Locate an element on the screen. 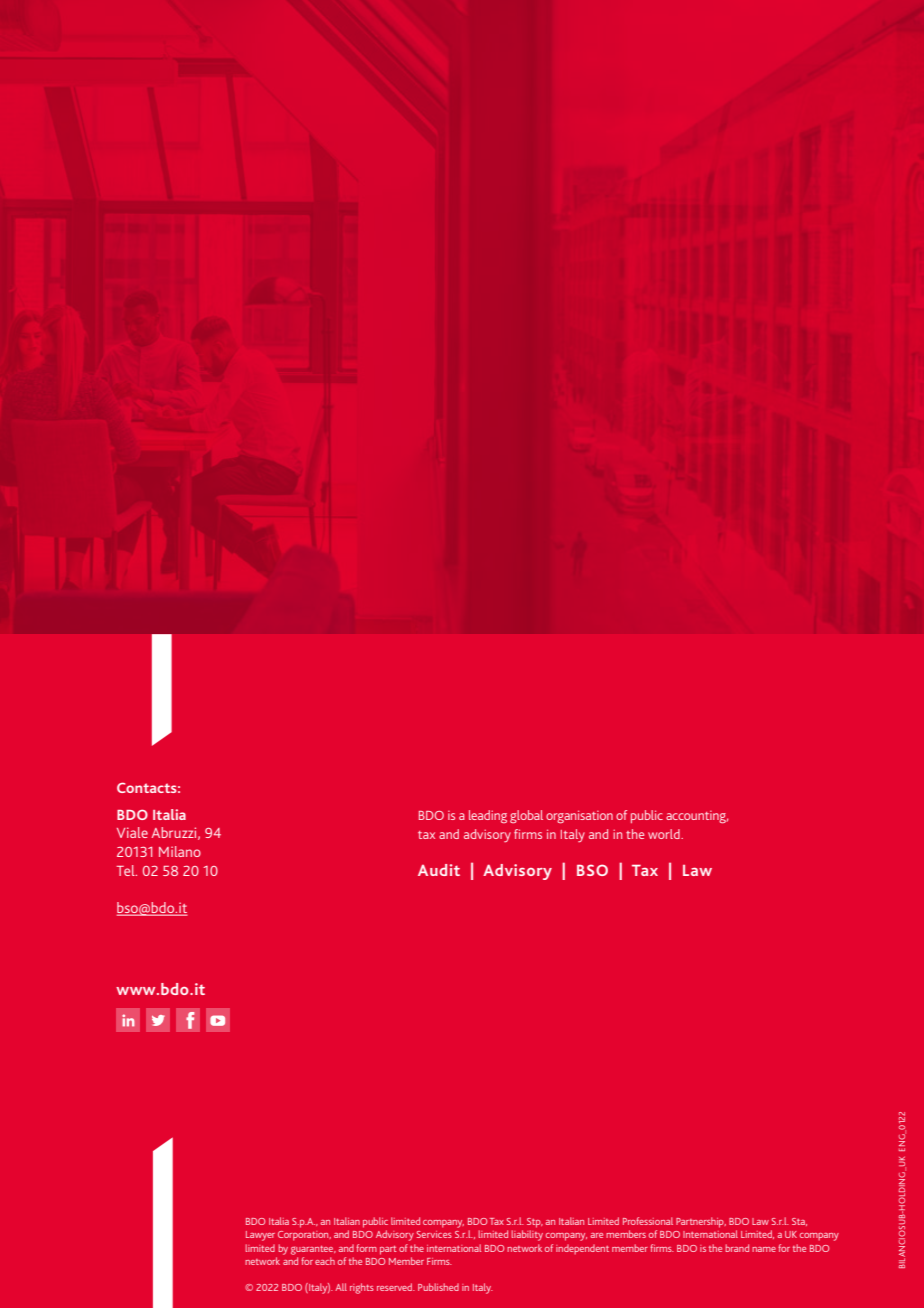 The image size is (924, 1308). organisation is located at coordinates (579, 817).
